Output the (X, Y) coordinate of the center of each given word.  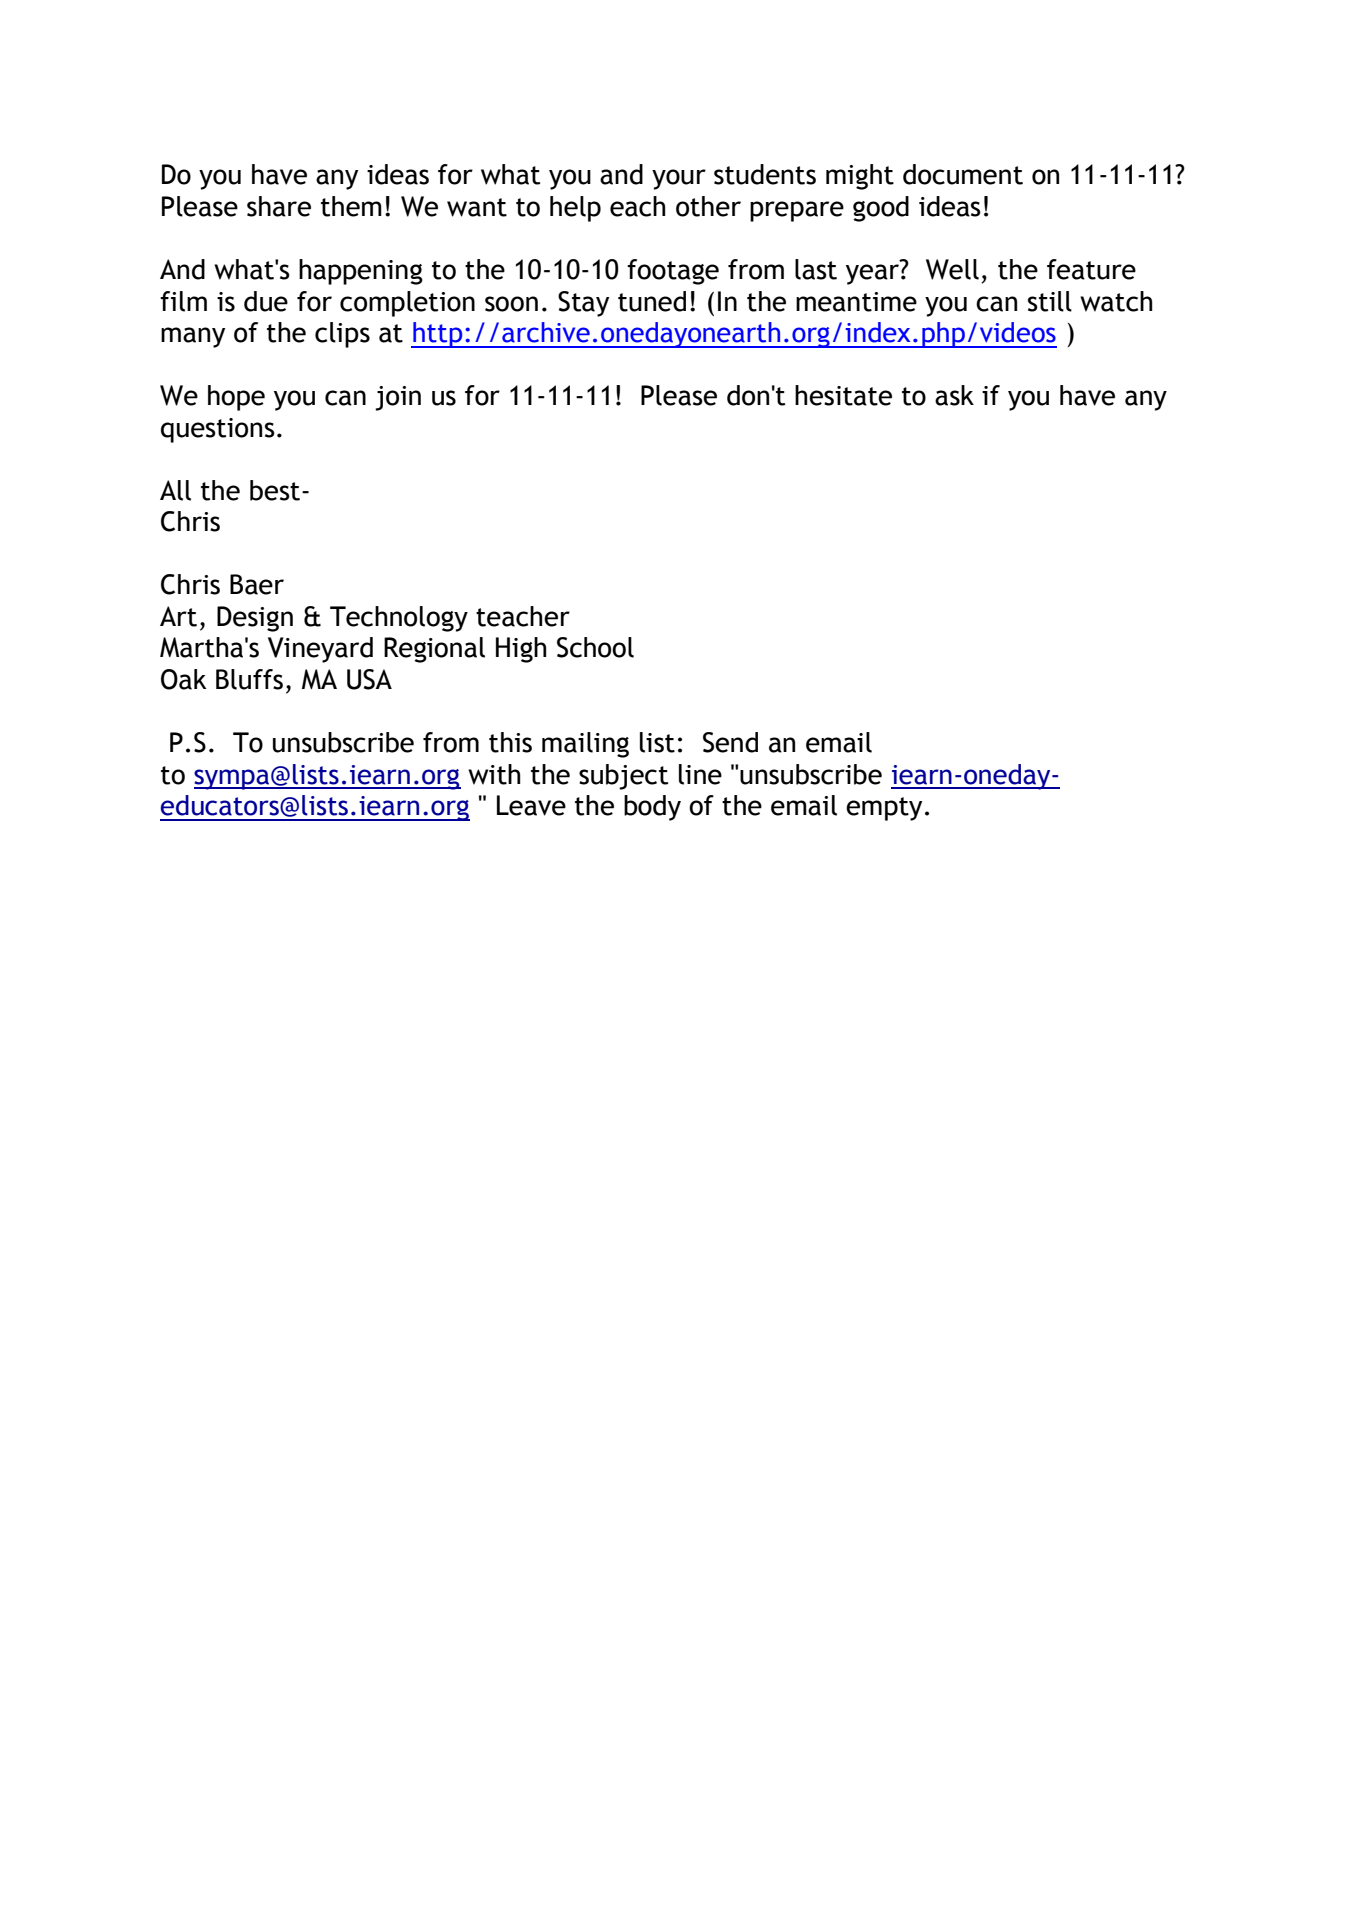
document (963, 174)
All (175, 490)
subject (623, 777)
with (494, 774)
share (279, 206)
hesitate (843, 395)
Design (255, 619)
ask (954, 395)
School (595, 647)
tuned (652, 301)
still (1050, 301)
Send (730, 742)
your (679, 179)
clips (342, 335)
